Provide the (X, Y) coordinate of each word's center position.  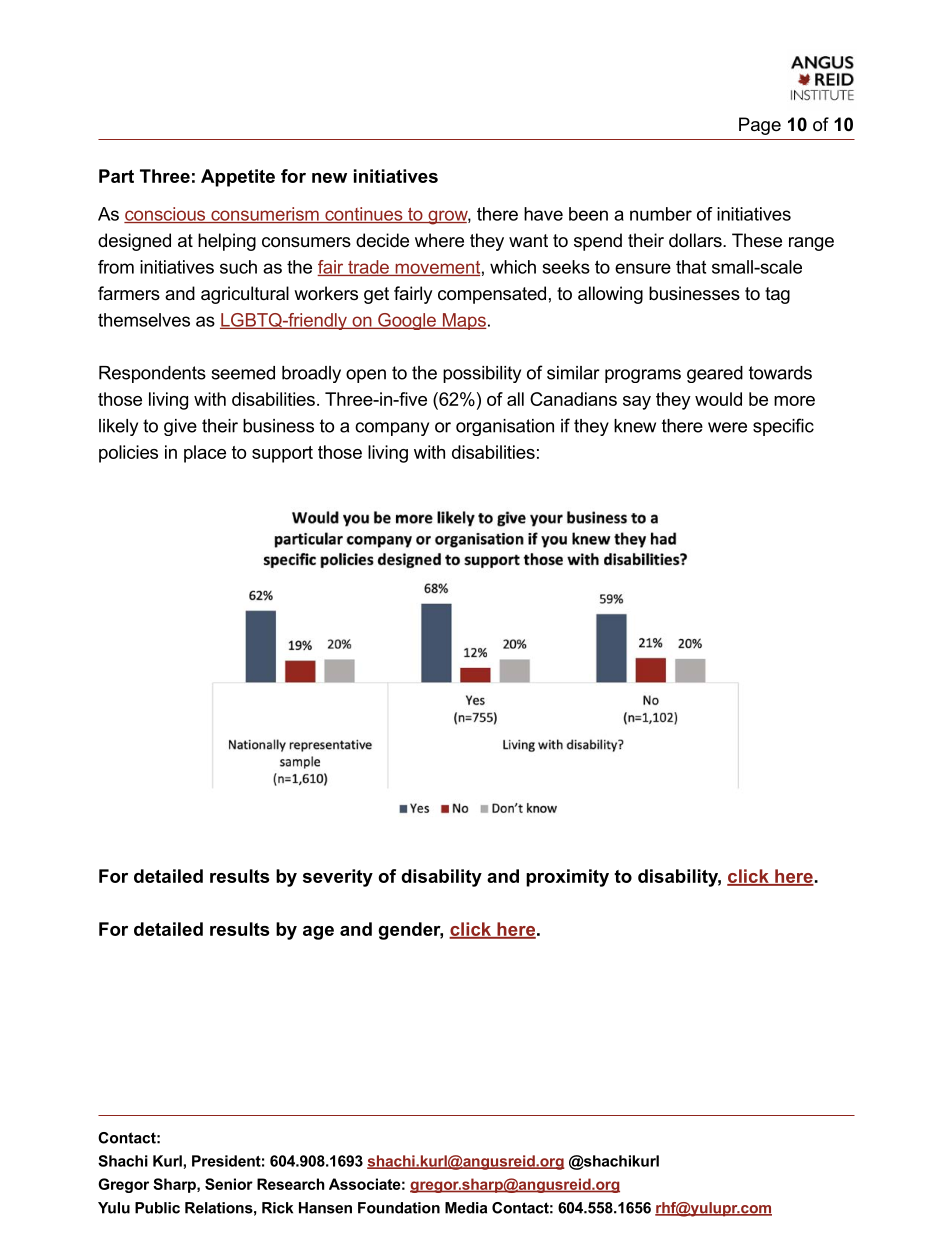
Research (291, 1184)
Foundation (399, 1208)
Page (760, 126)
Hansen (325, 1208)
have (543, 214)
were (727, 427)
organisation (505, 427)
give (180, 427)
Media (466, 1208)
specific (783, 427)
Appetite (238, 178)
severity (338, 878)
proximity (567, 878)
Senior (229, 1184)
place (205, 454)
